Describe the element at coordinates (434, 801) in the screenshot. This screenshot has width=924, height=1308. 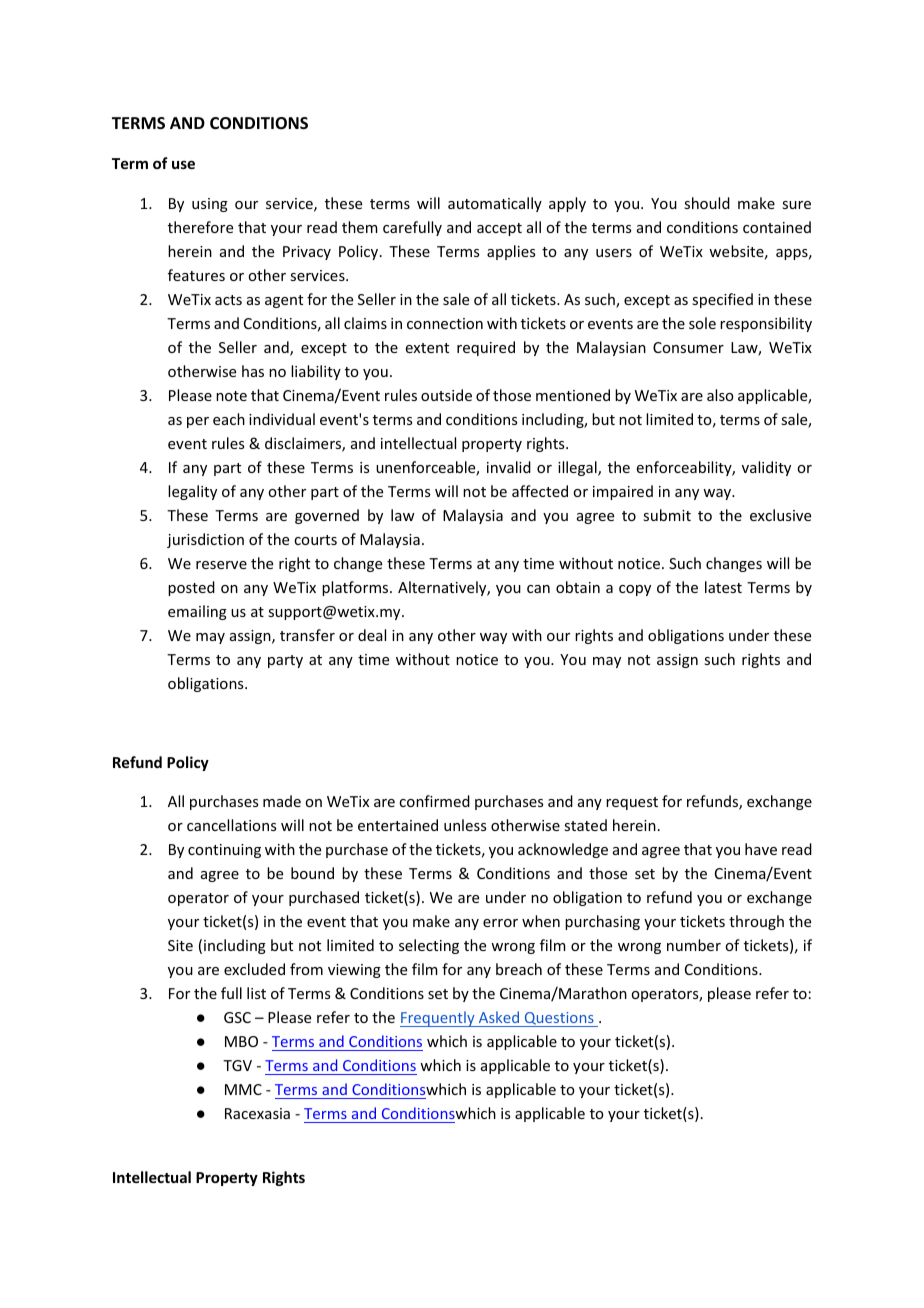
I see `confirmed` at that location.
